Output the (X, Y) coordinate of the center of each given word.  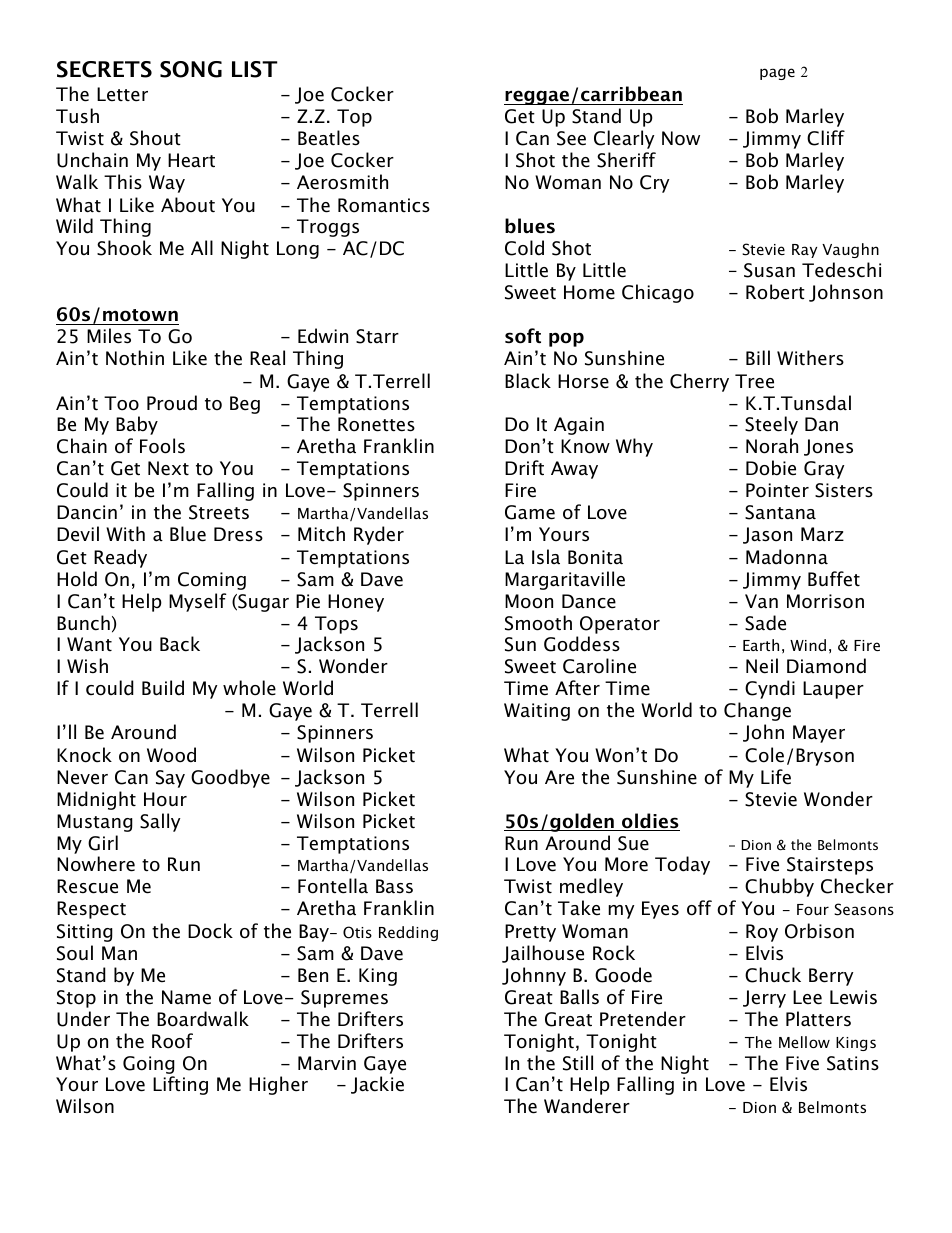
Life (776, 777)
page (777, 74)
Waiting (537, 712)
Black (528, 381)
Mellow (804, 1042)
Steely (771, 425)
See (571, 138)
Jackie (377, 1085)
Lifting (180, 1085)
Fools (162, 446)
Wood (171, 755)
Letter (122, 94)
